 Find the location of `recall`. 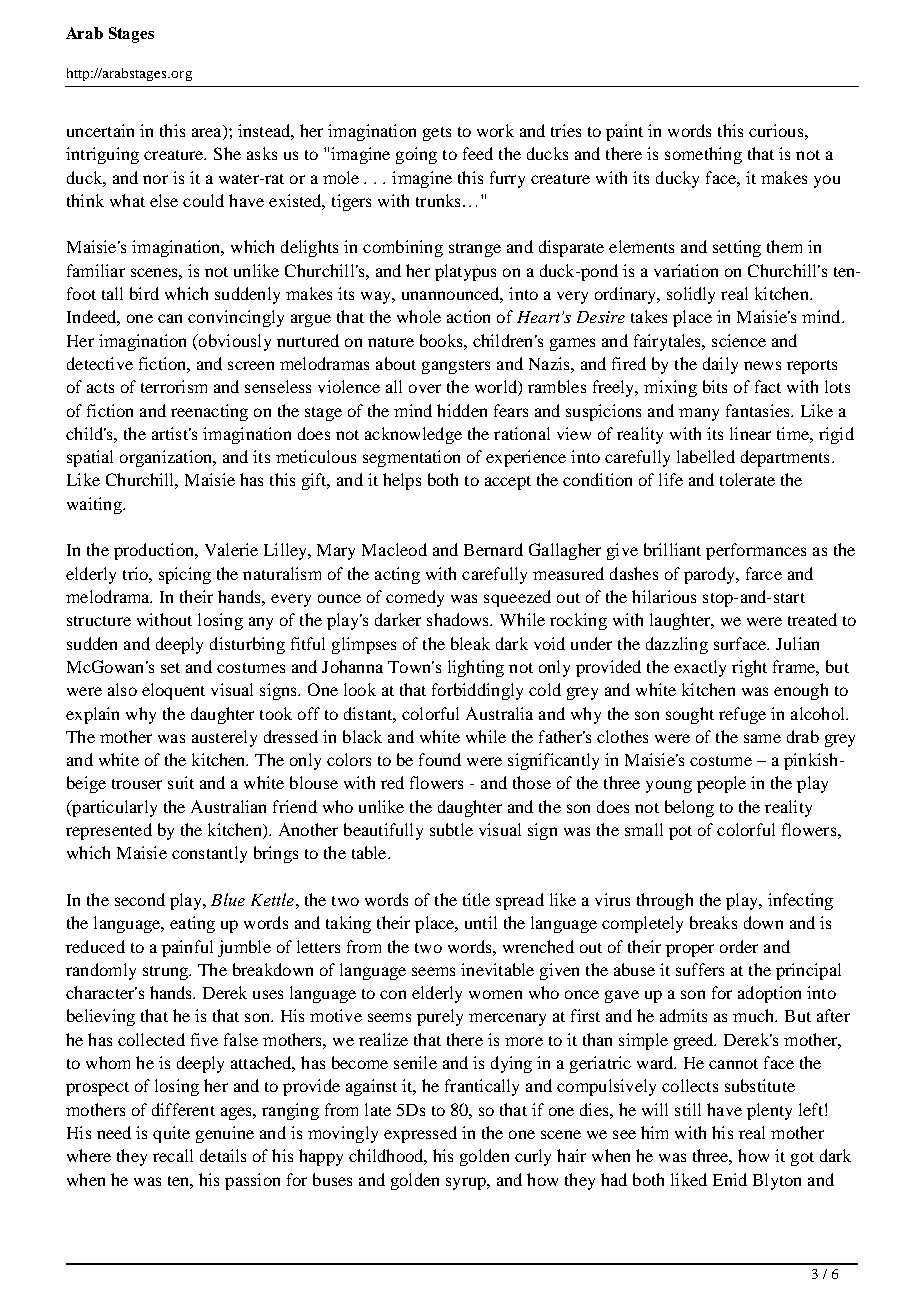

recall is located at coordinates (173, 1155).
